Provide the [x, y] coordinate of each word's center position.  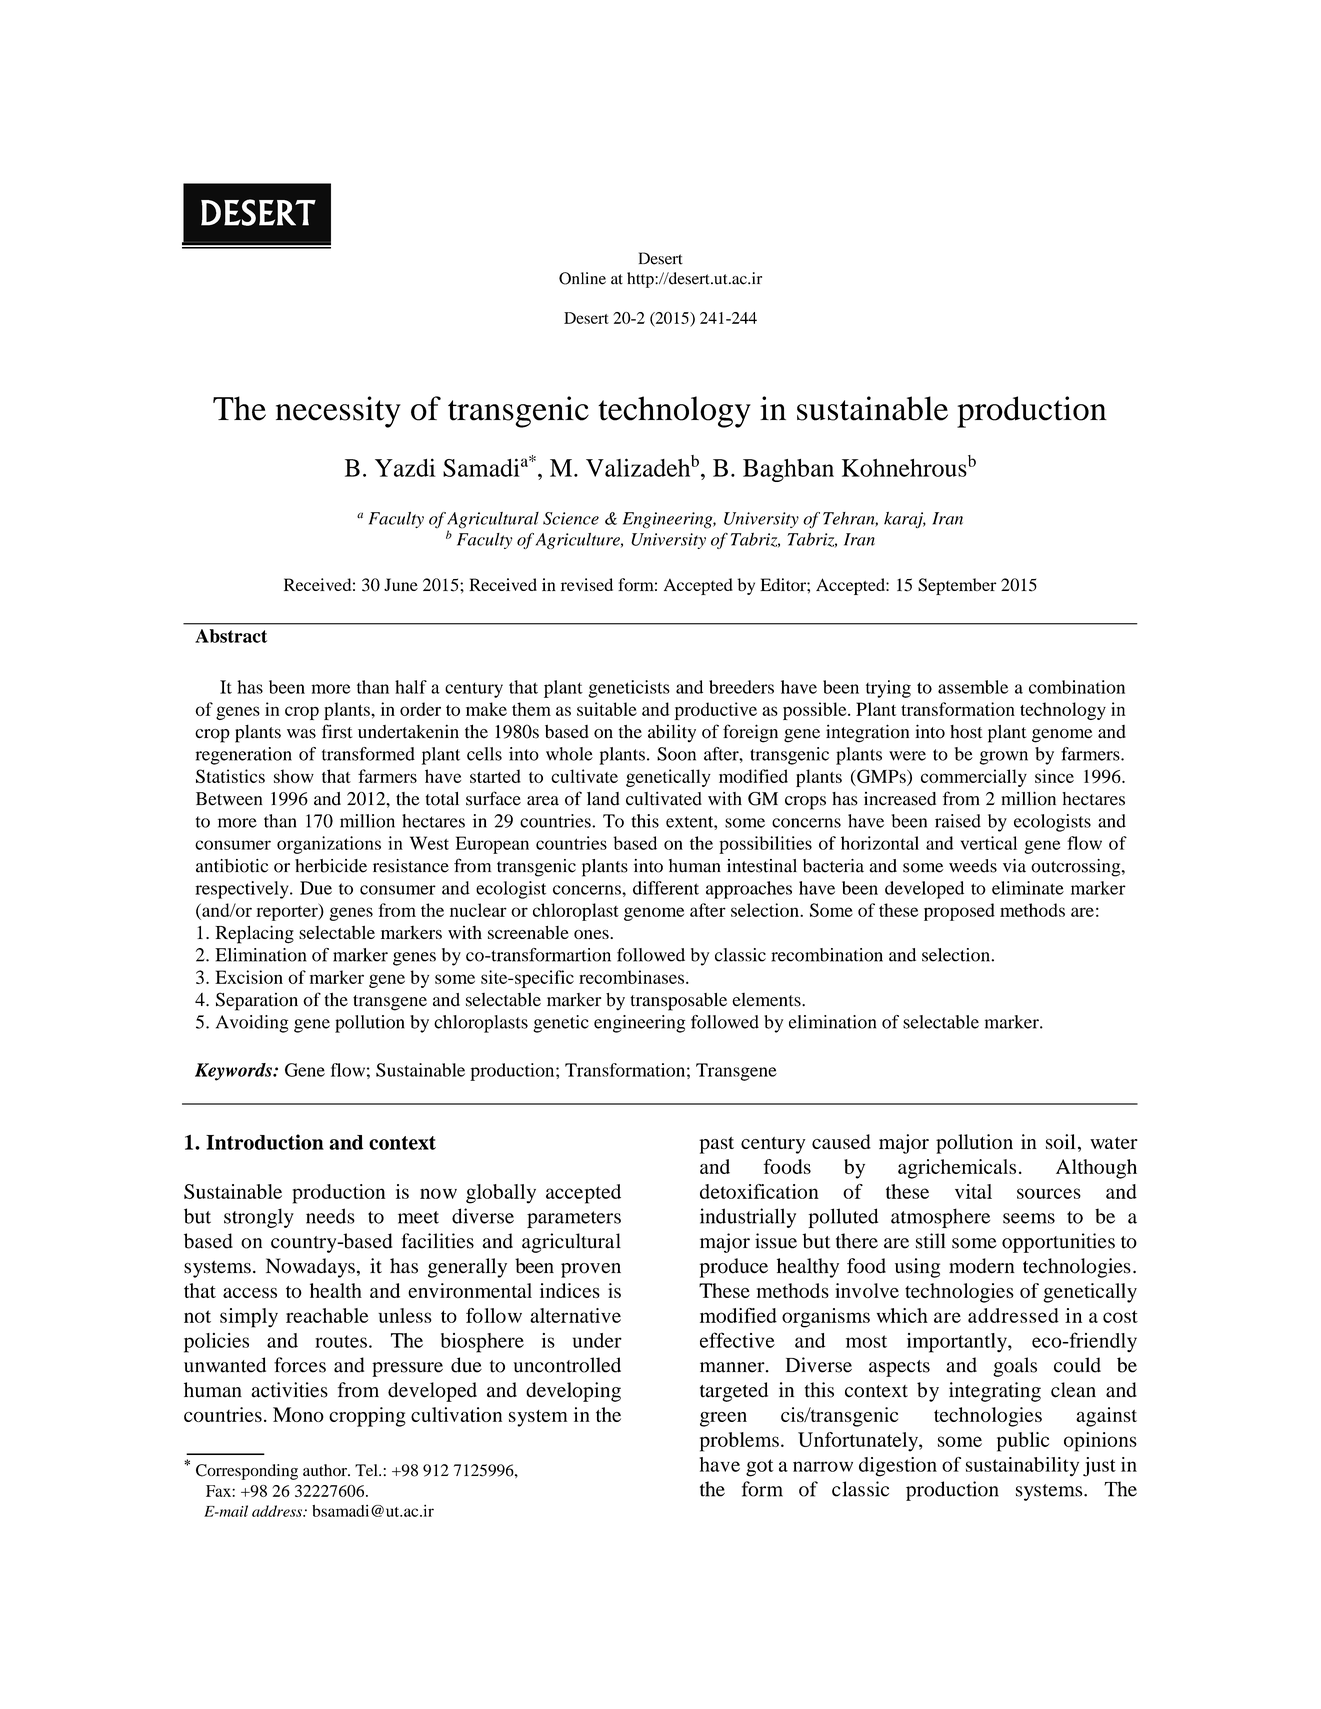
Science [571, 518]
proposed [959, 912]
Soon [676, 754]
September [957, 586]
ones [592, 934]
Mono [298, 1414]
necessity [338, 412]
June [401, 584]
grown [1003, 758]
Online [582, 278]
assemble [973, 687]
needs [330, 1216]
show [294, 776]
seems [1029, 1218]
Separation [257, 1001]
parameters [574, 1219]
